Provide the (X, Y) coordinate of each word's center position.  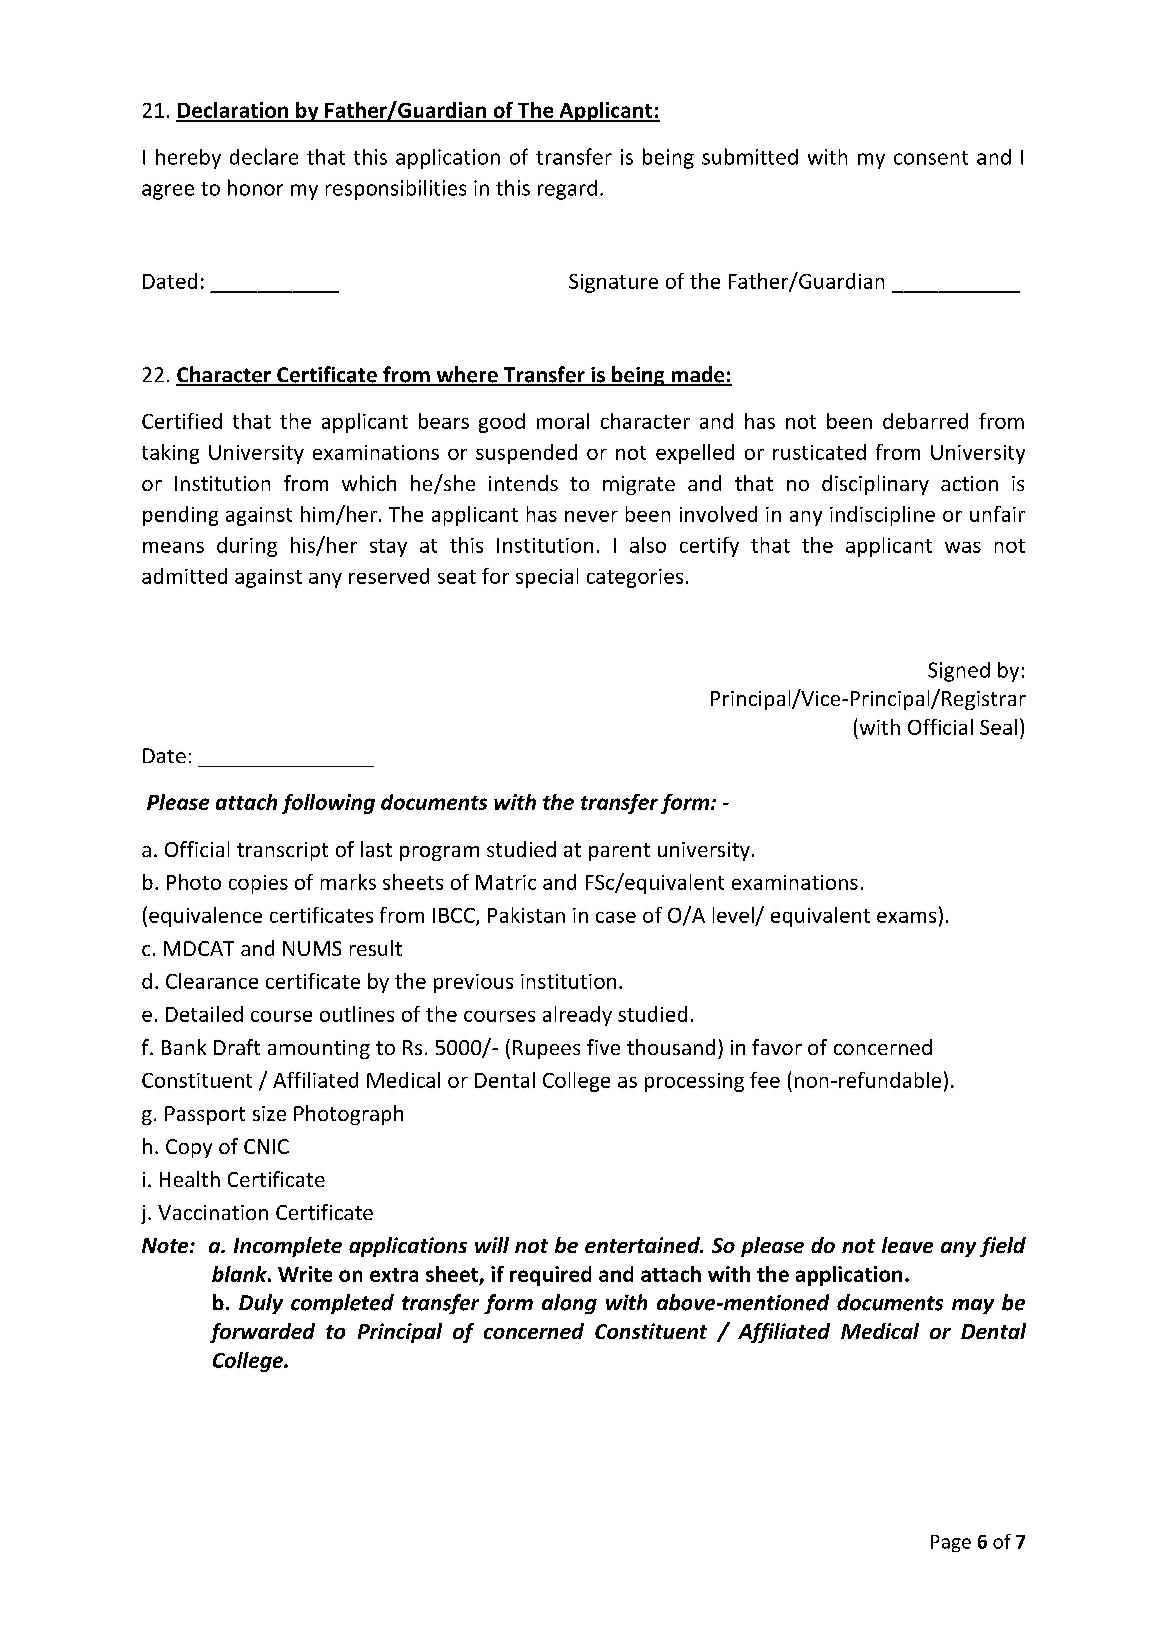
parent (619, 852)
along (569, 1304)
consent (931, 158)
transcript (282, 851)
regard (567, 190)
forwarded (262, 1333)
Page (951, 1543)
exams (906, 917)
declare (264, 156)
